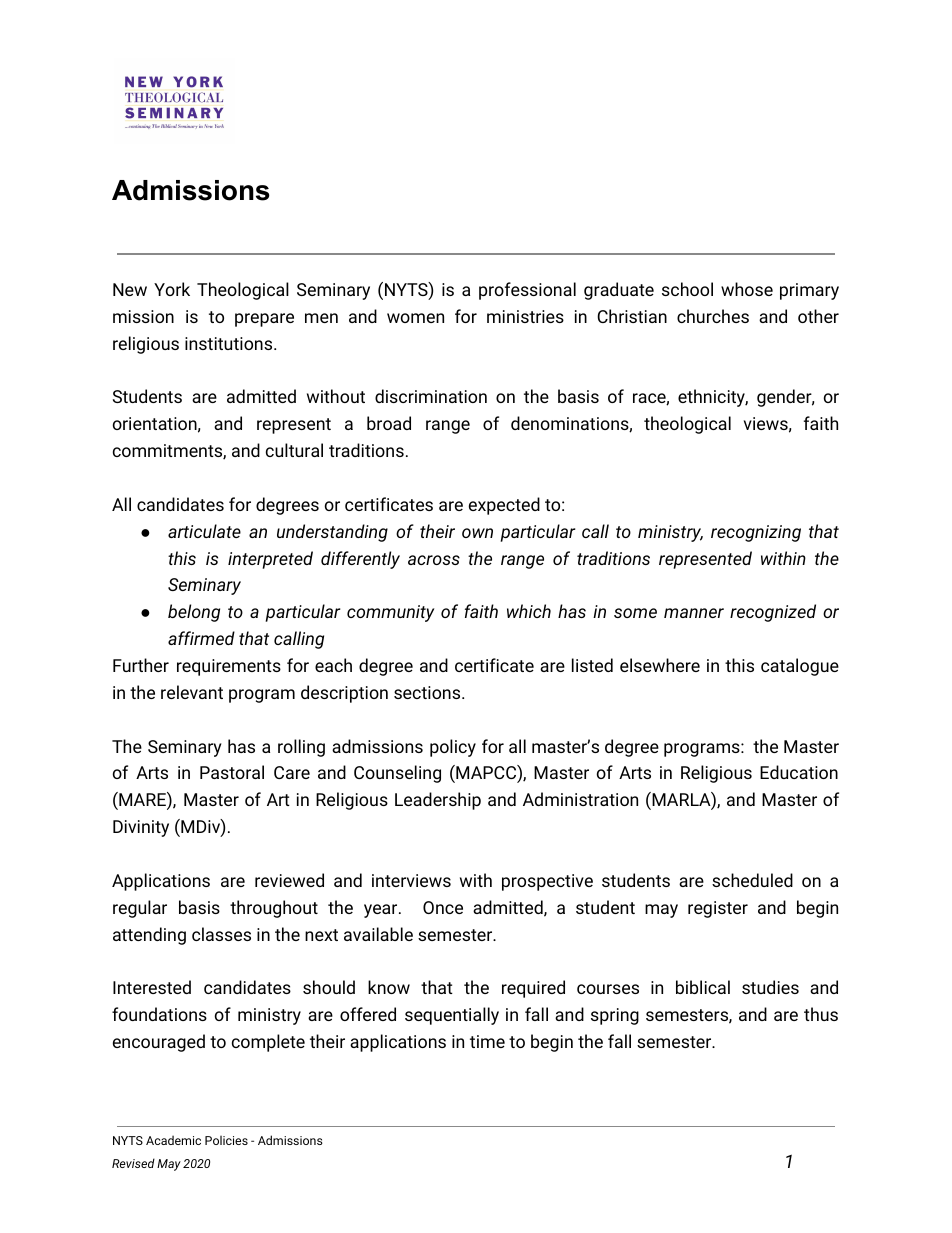  What do you see at coordinates (525, 316) in the screenshot?
I see `ministries` at bounding box center [525, 316].
